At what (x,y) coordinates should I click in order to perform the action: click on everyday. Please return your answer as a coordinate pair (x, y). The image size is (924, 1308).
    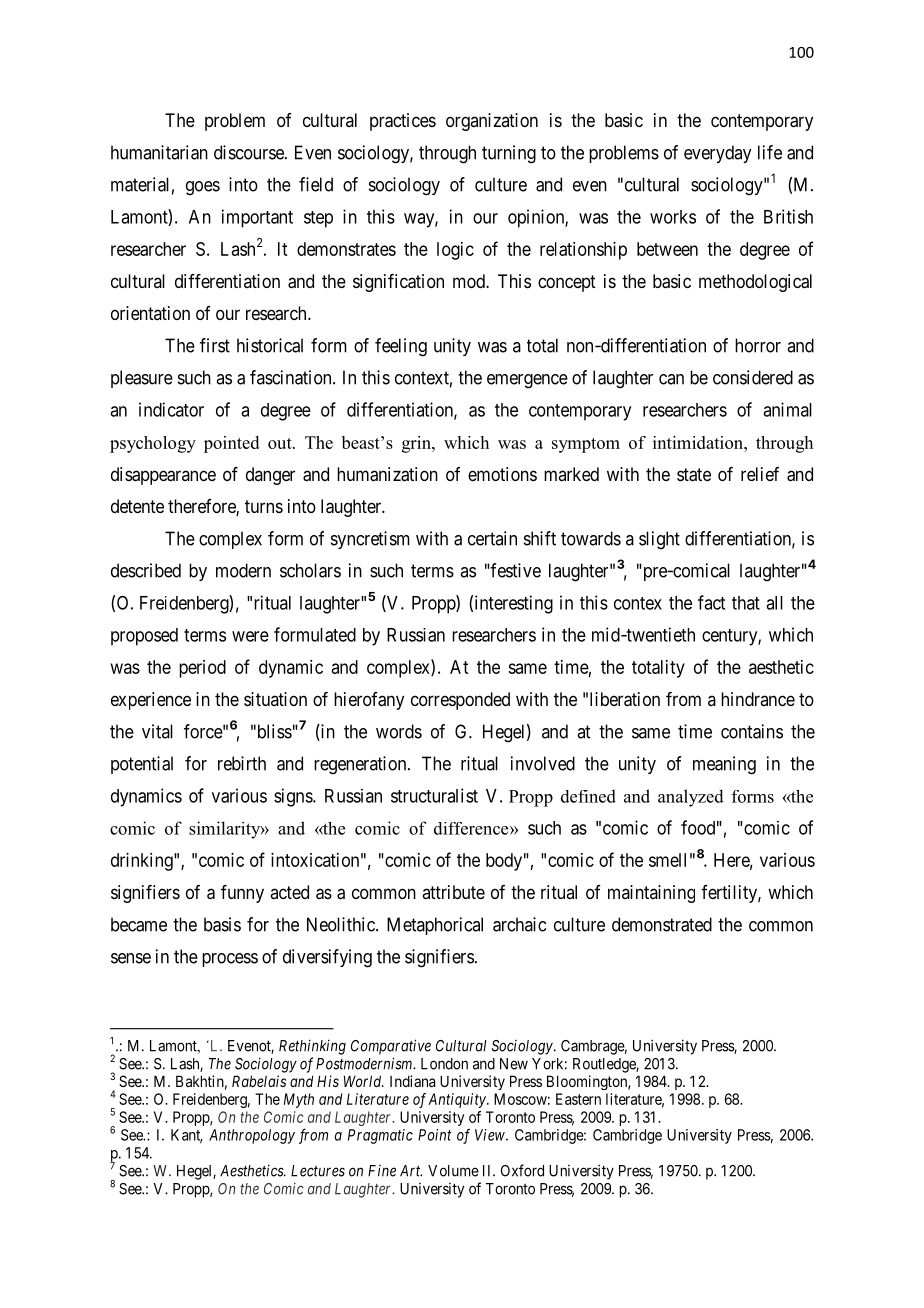
    Looking at the image, I should click on (717, 154).
